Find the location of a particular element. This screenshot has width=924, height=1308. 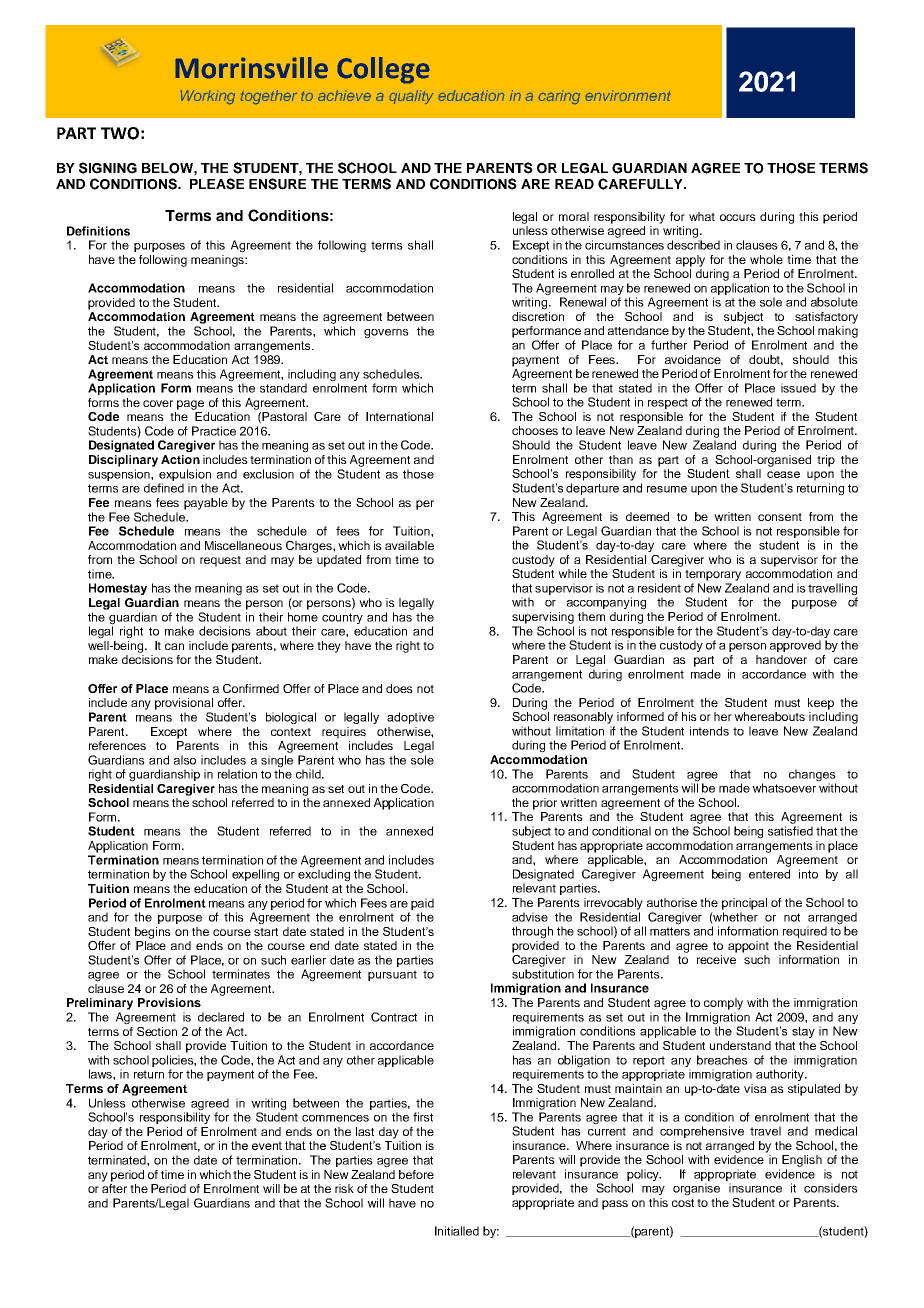

Action is located at coordinates (180, 459).
